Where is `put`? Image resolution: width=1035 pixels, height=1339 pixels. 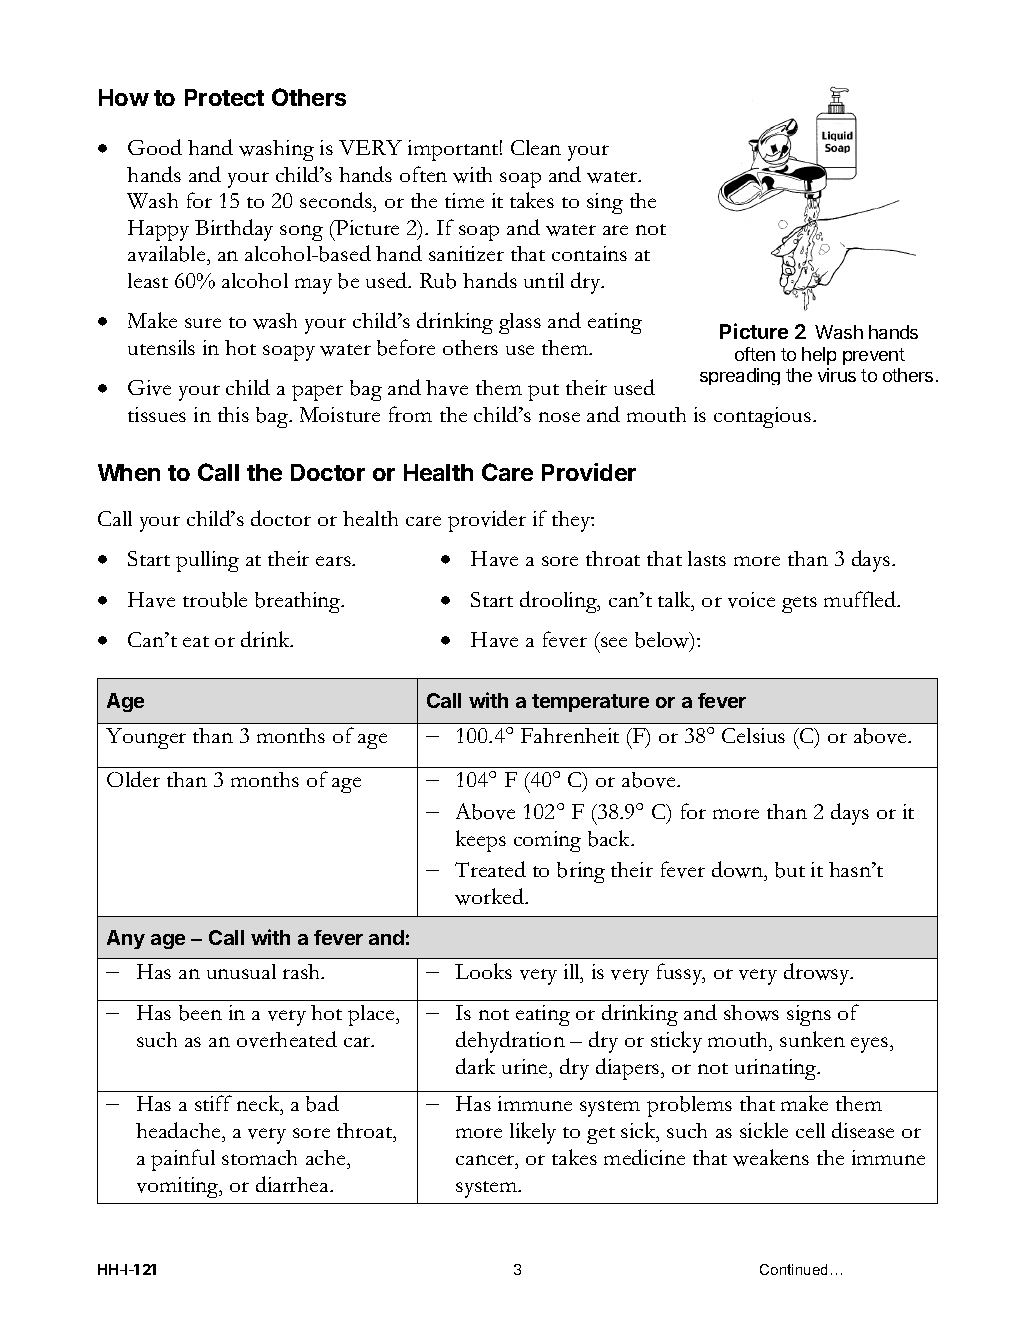
put is located at coordinates (543, 392).
